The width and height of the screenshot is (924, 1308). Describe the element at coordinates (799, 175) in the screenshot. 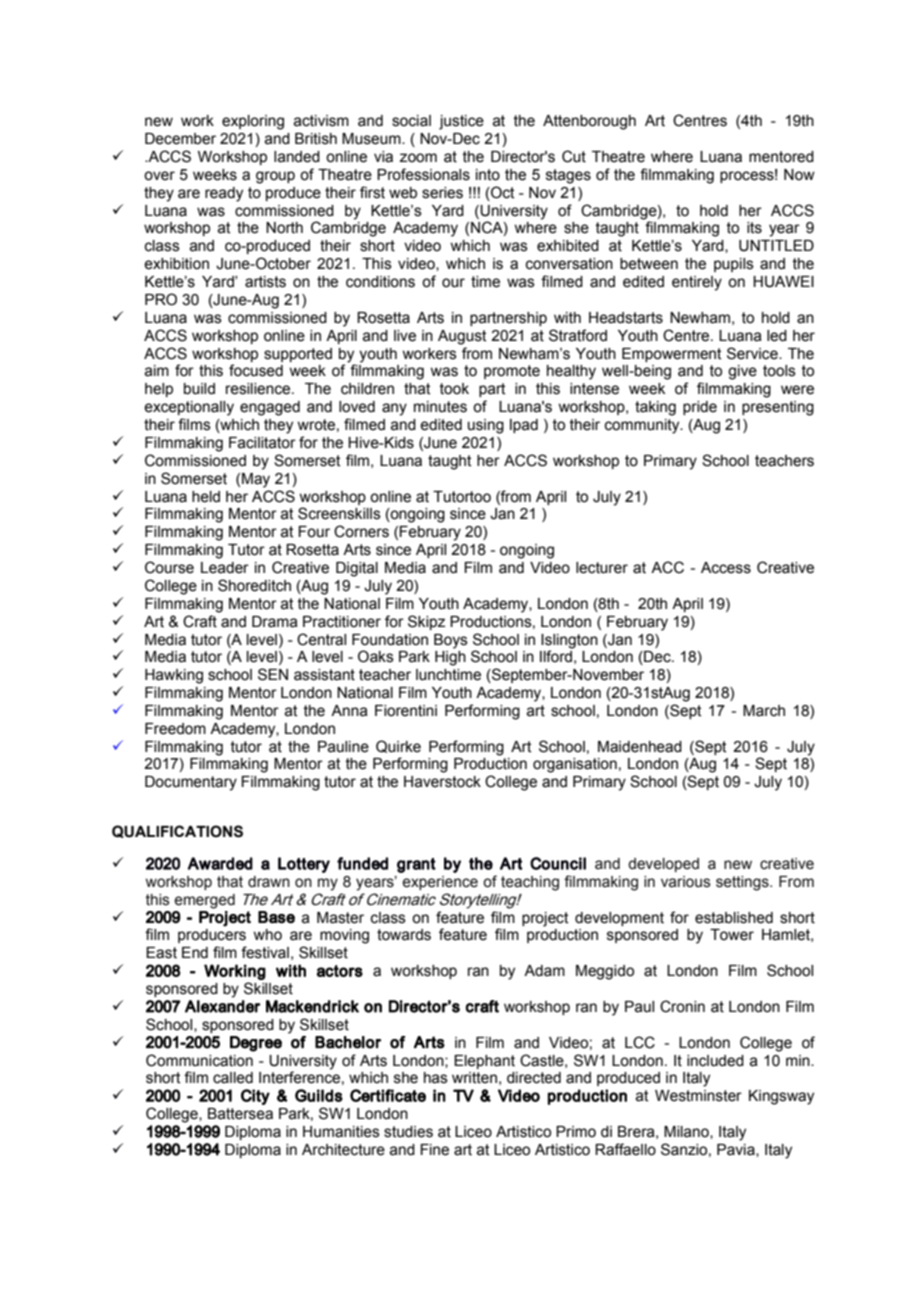

I see `Now` at that location.
